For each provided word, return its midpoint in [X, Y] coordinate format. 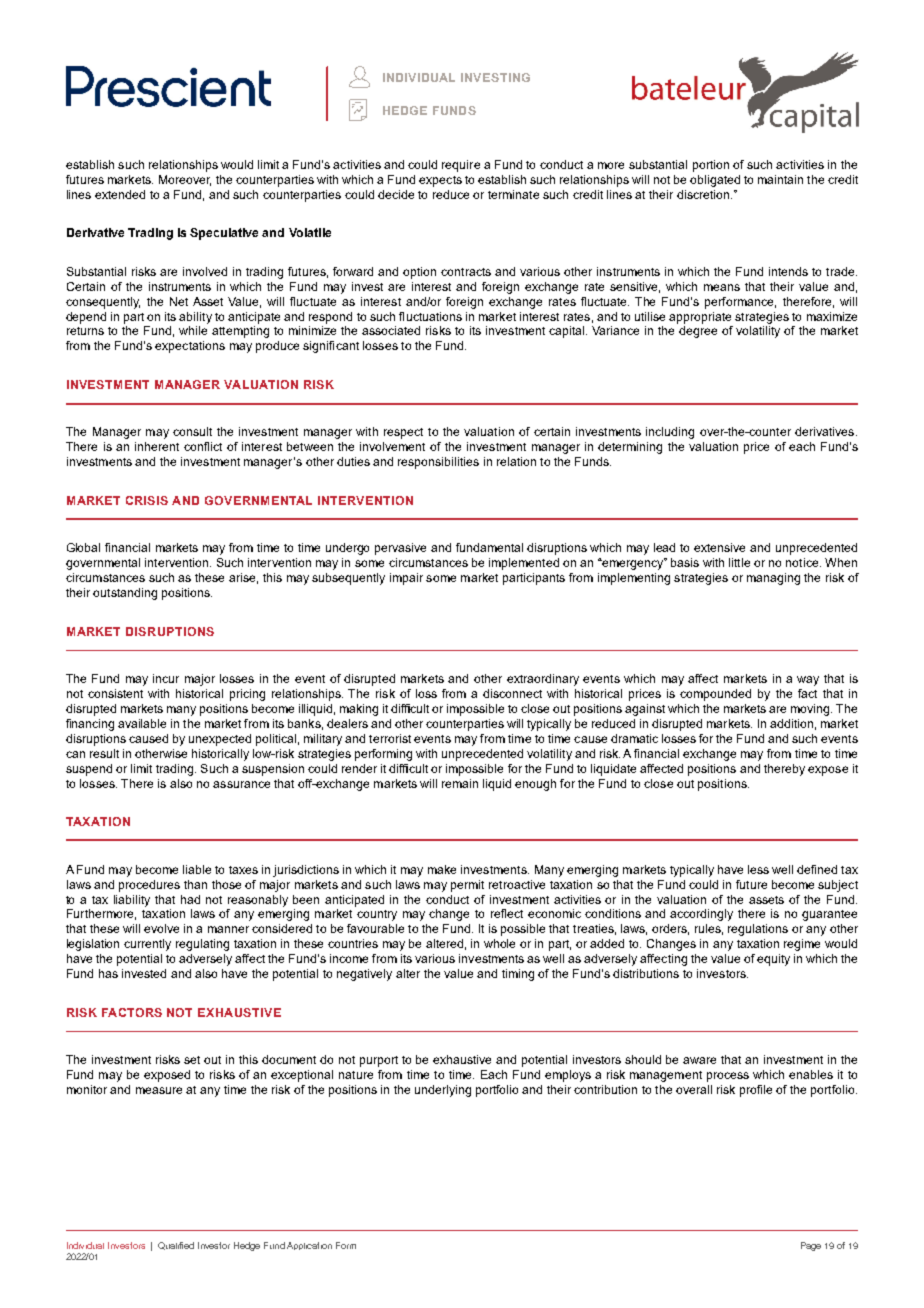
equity [773, 960]
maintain [780, 179]
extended [120, 194]
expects [440, 181]
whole [499, 943]
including [670, 433]
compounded [715, 695]
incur [166, 678]
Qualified [176, 1246]
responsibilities [438, 463]
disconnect [512, 693]
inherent [157, 446]
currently [147, 945]
